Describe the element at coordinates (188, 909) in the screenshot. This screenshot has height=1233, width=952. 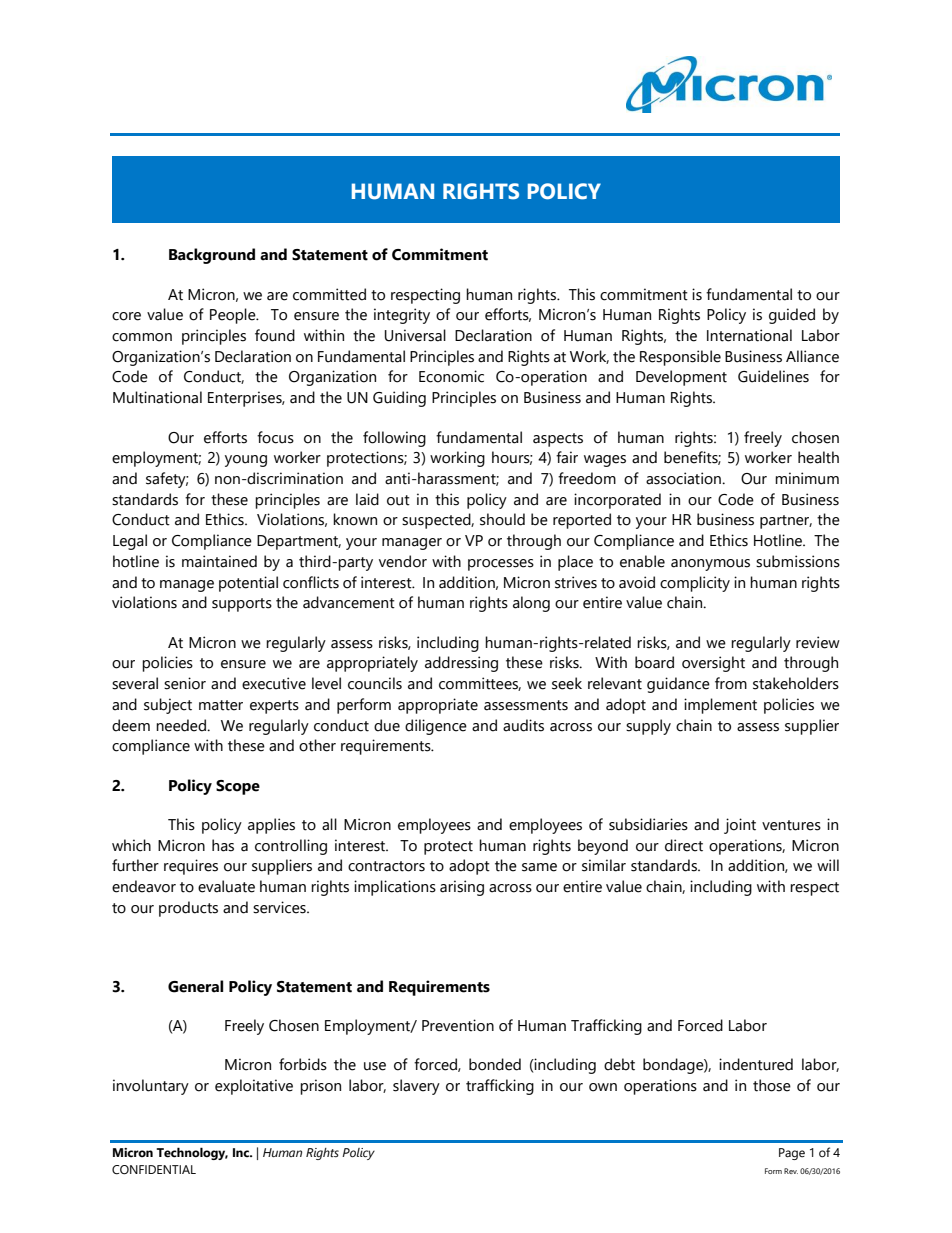
I see `products` at that location.
